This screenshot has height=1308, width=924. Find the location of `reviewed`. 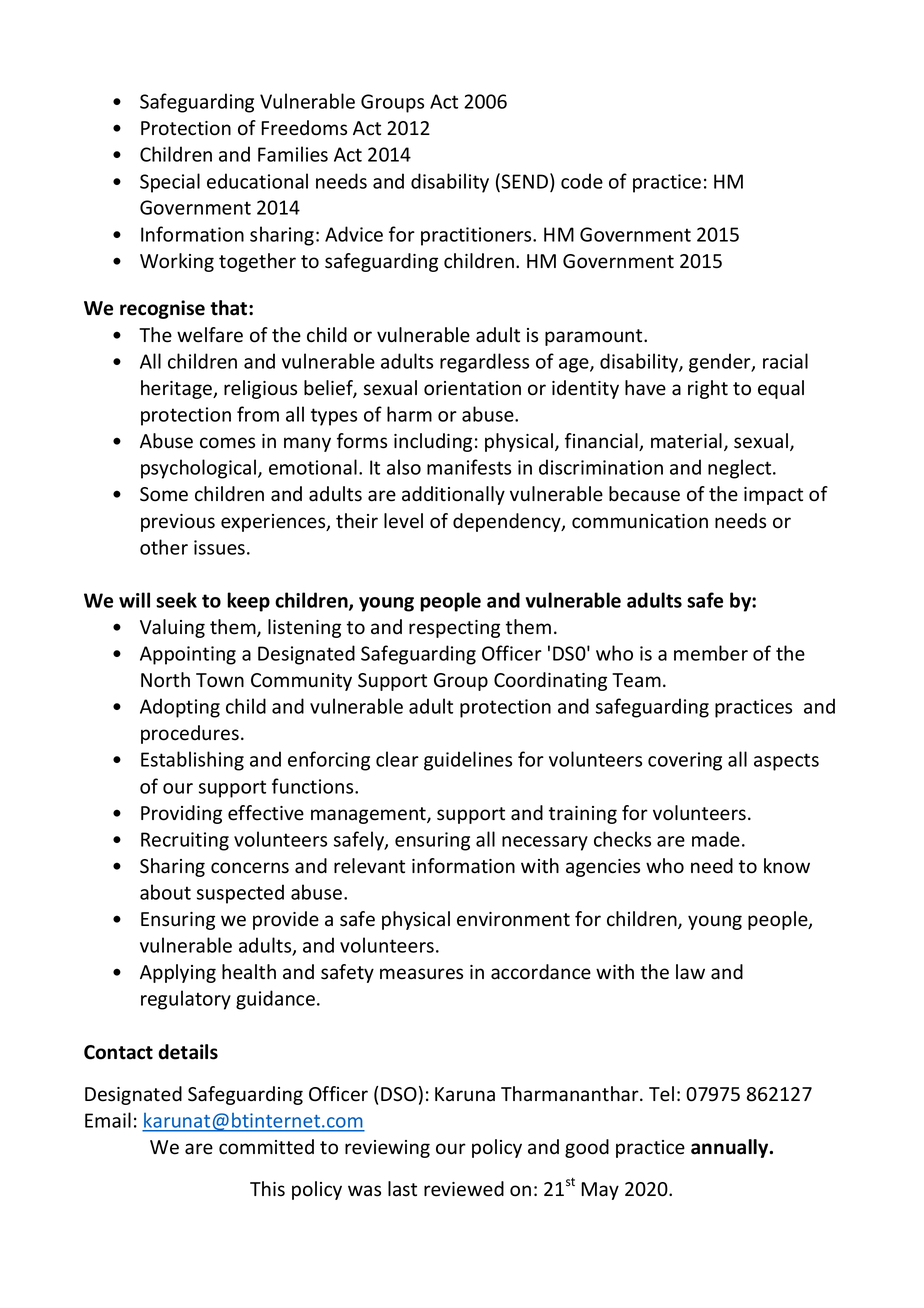

reviewed is located at coordinates (464, 1189).
